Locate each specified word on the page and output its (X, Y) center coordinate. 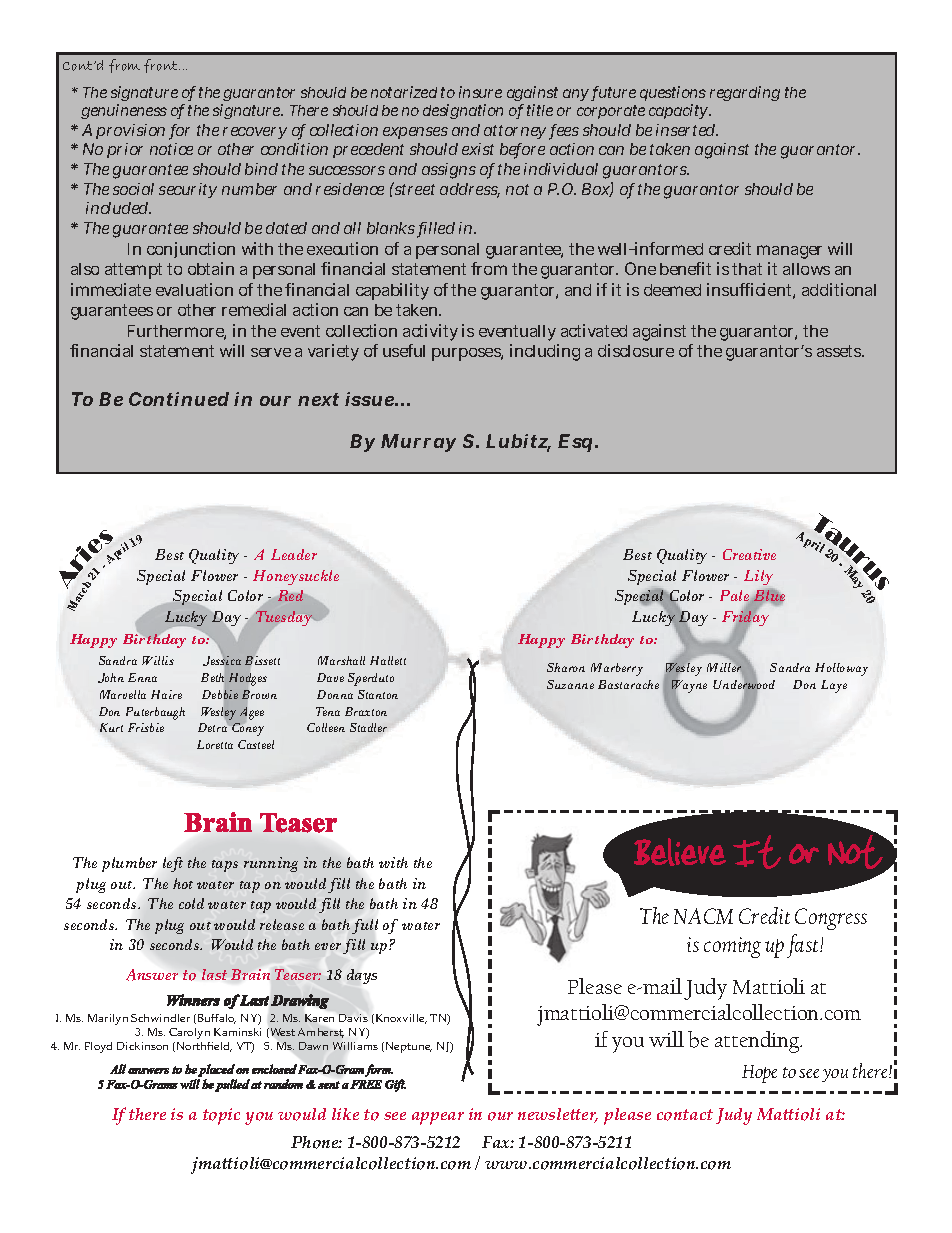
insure (480, 92)
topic (221, 1116)
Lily (758, 577)
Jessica (222, 661)
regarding (745, 93)
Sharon (566, 667)
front (162, 66)
